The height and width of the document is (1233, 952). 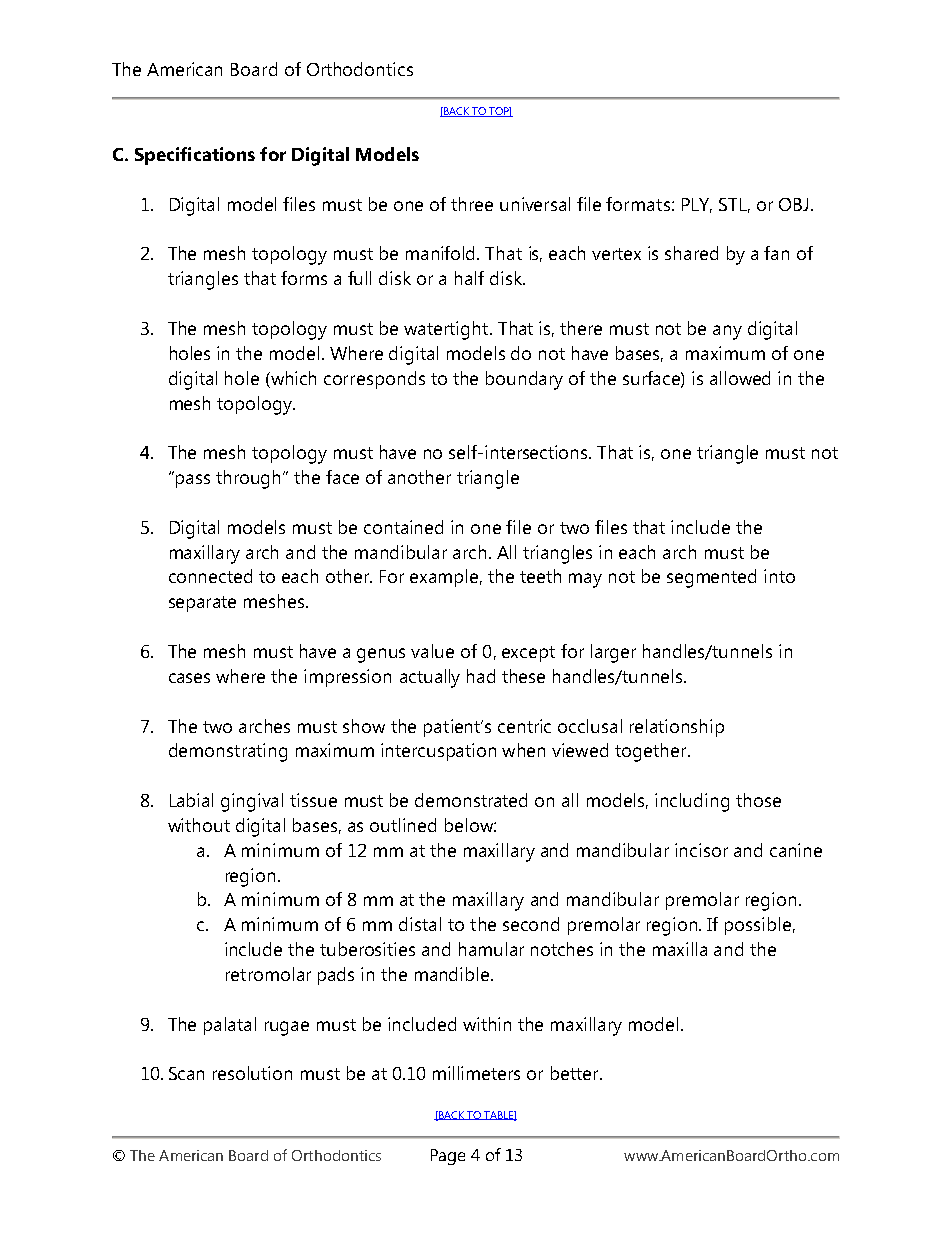 I want to click on had, so click(x=481, y=676).
